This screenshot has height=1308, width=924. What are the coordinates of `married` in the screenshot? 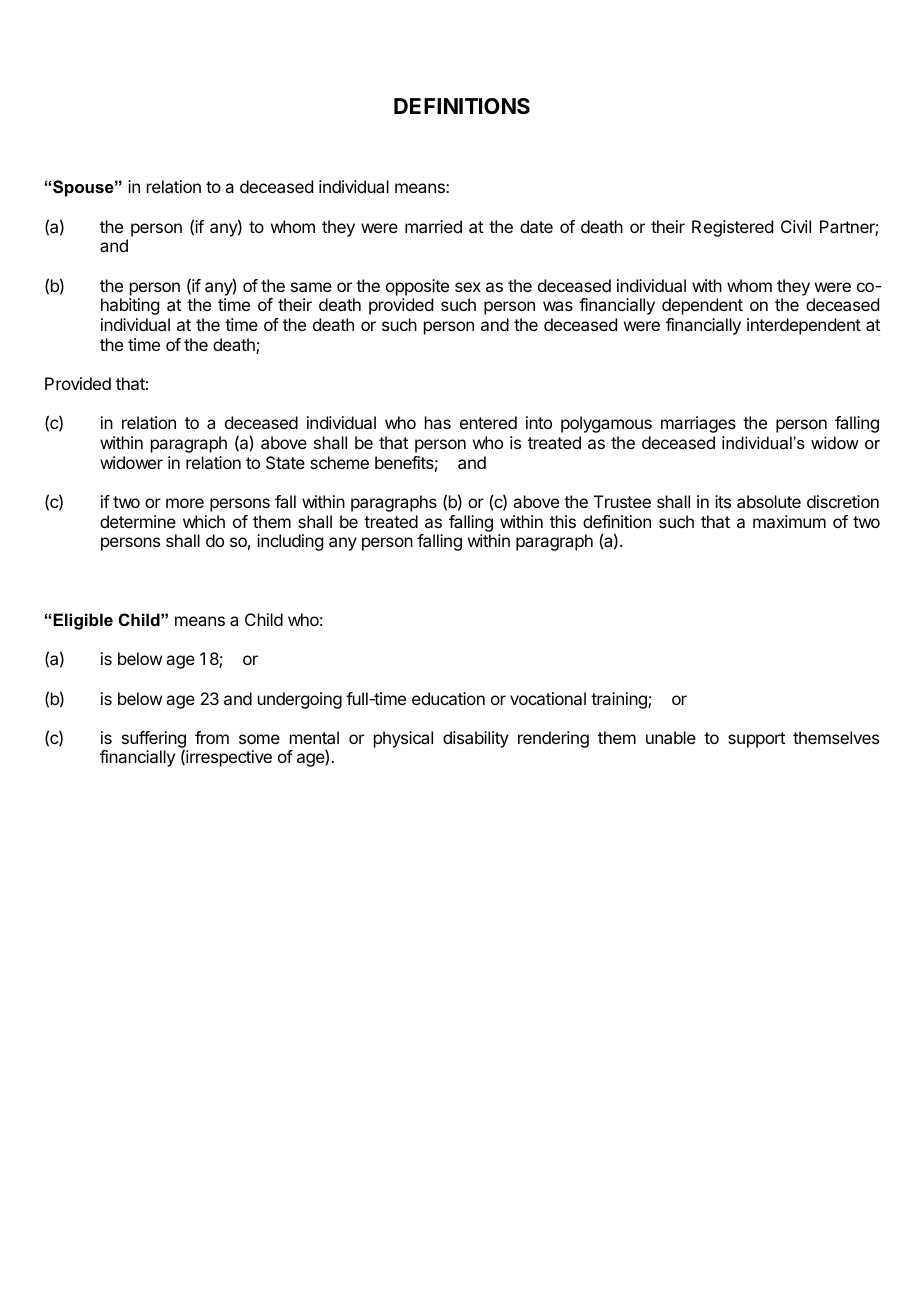 It's located at (433, 226).
